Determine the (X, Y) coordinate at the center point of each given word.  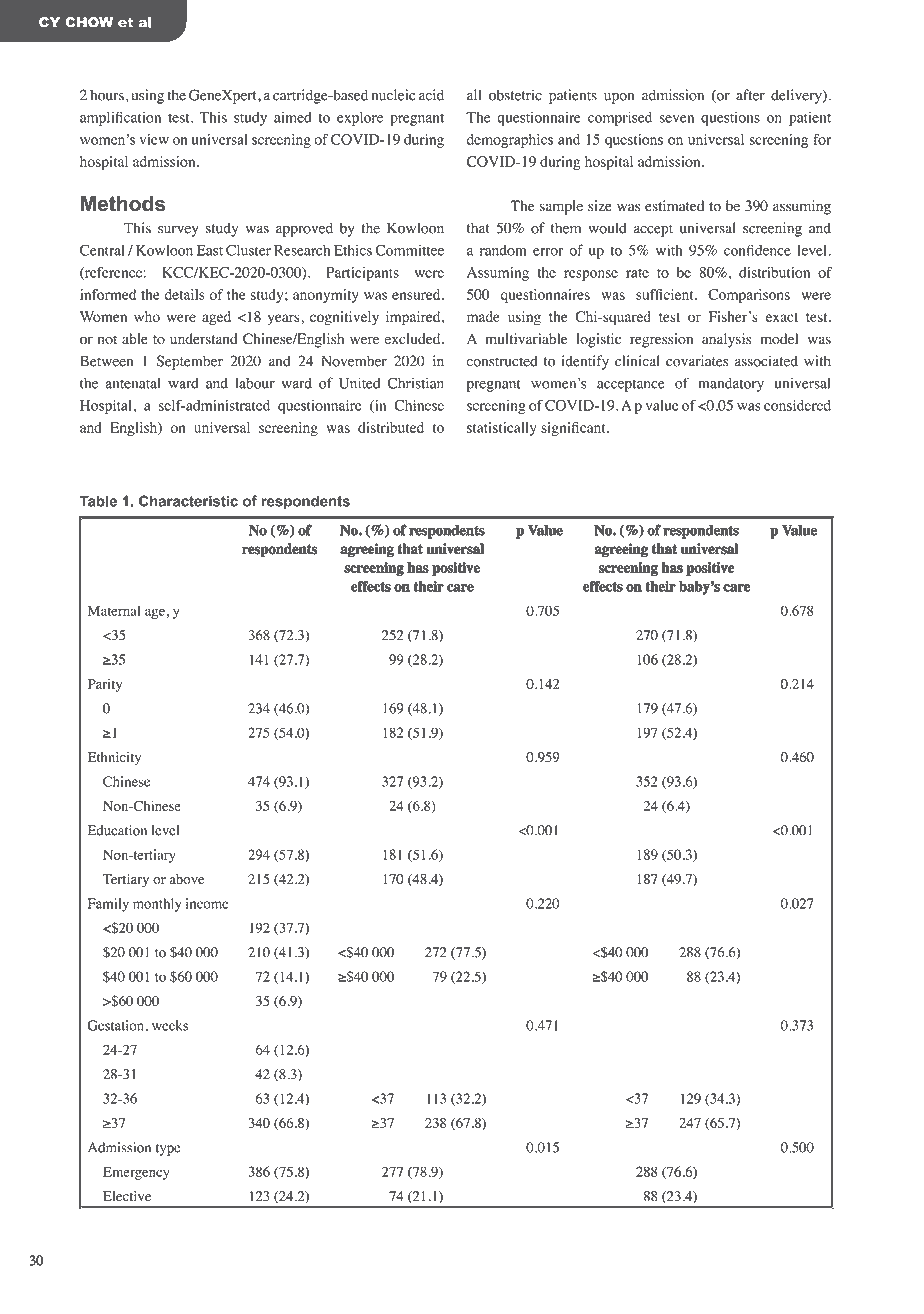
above (187, 879)
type (168, 1150)
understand (204, 339)
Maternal (114, 610)
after (750, 95)
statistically (502, 429)
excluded (413, 339)
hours (107, 95)
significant (574, 429)
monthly (157, 905)
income (207, 903)
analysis (726, 340)
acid (431, 95)
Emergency (136, 1173)
